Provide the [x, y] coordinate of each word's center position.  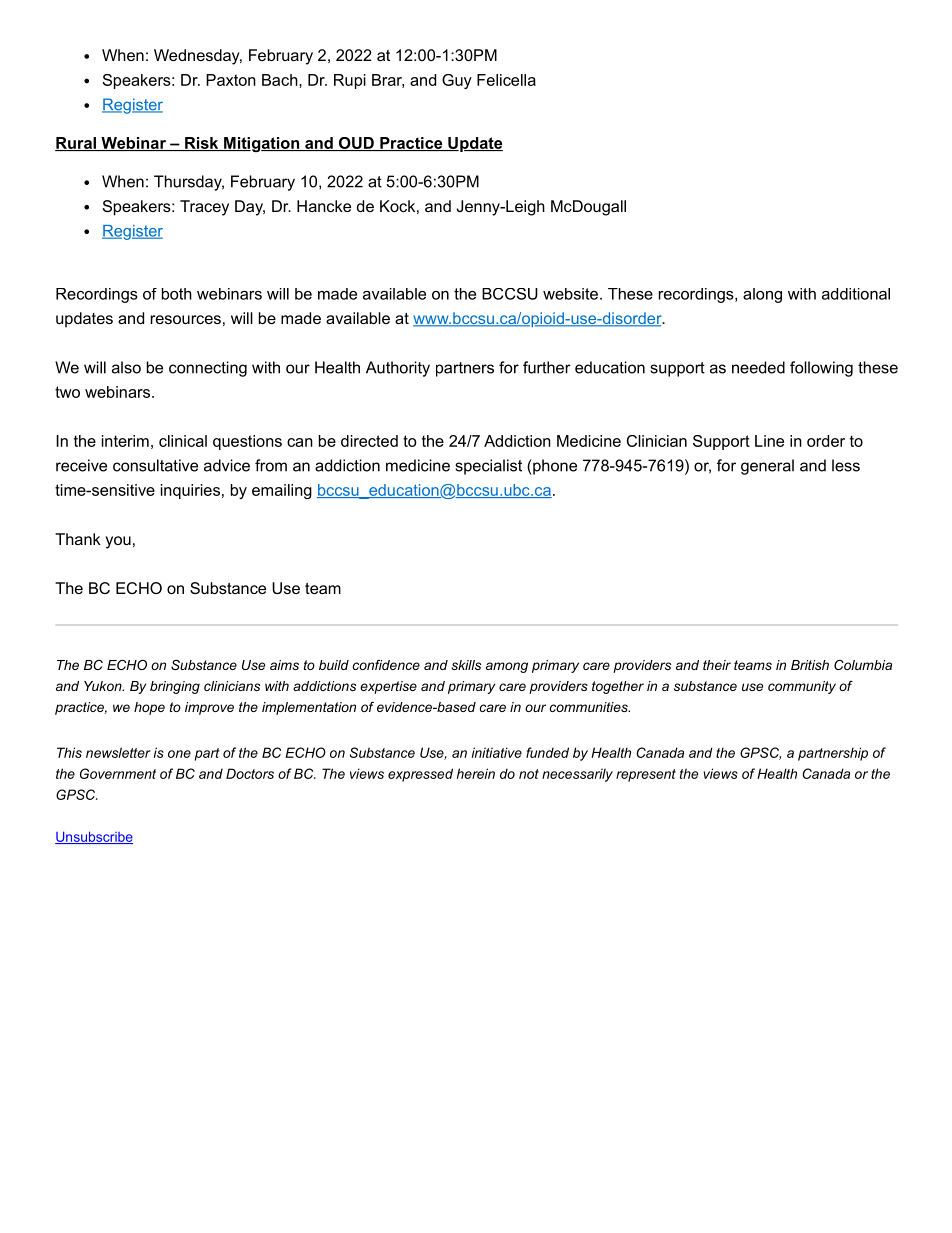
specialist [488, 467]
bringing [175, 687]
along [762, 295]
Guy [457, 81]
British [810, 665]
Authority [398, 369]
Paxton [231, 80]
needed [758, 367]
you [118, 542]
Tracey [204, 208]
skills [466, 665]
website [570, 294]
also [126, 367]
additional [856, 294]
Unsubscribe [94, 837]
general [767, 467]
